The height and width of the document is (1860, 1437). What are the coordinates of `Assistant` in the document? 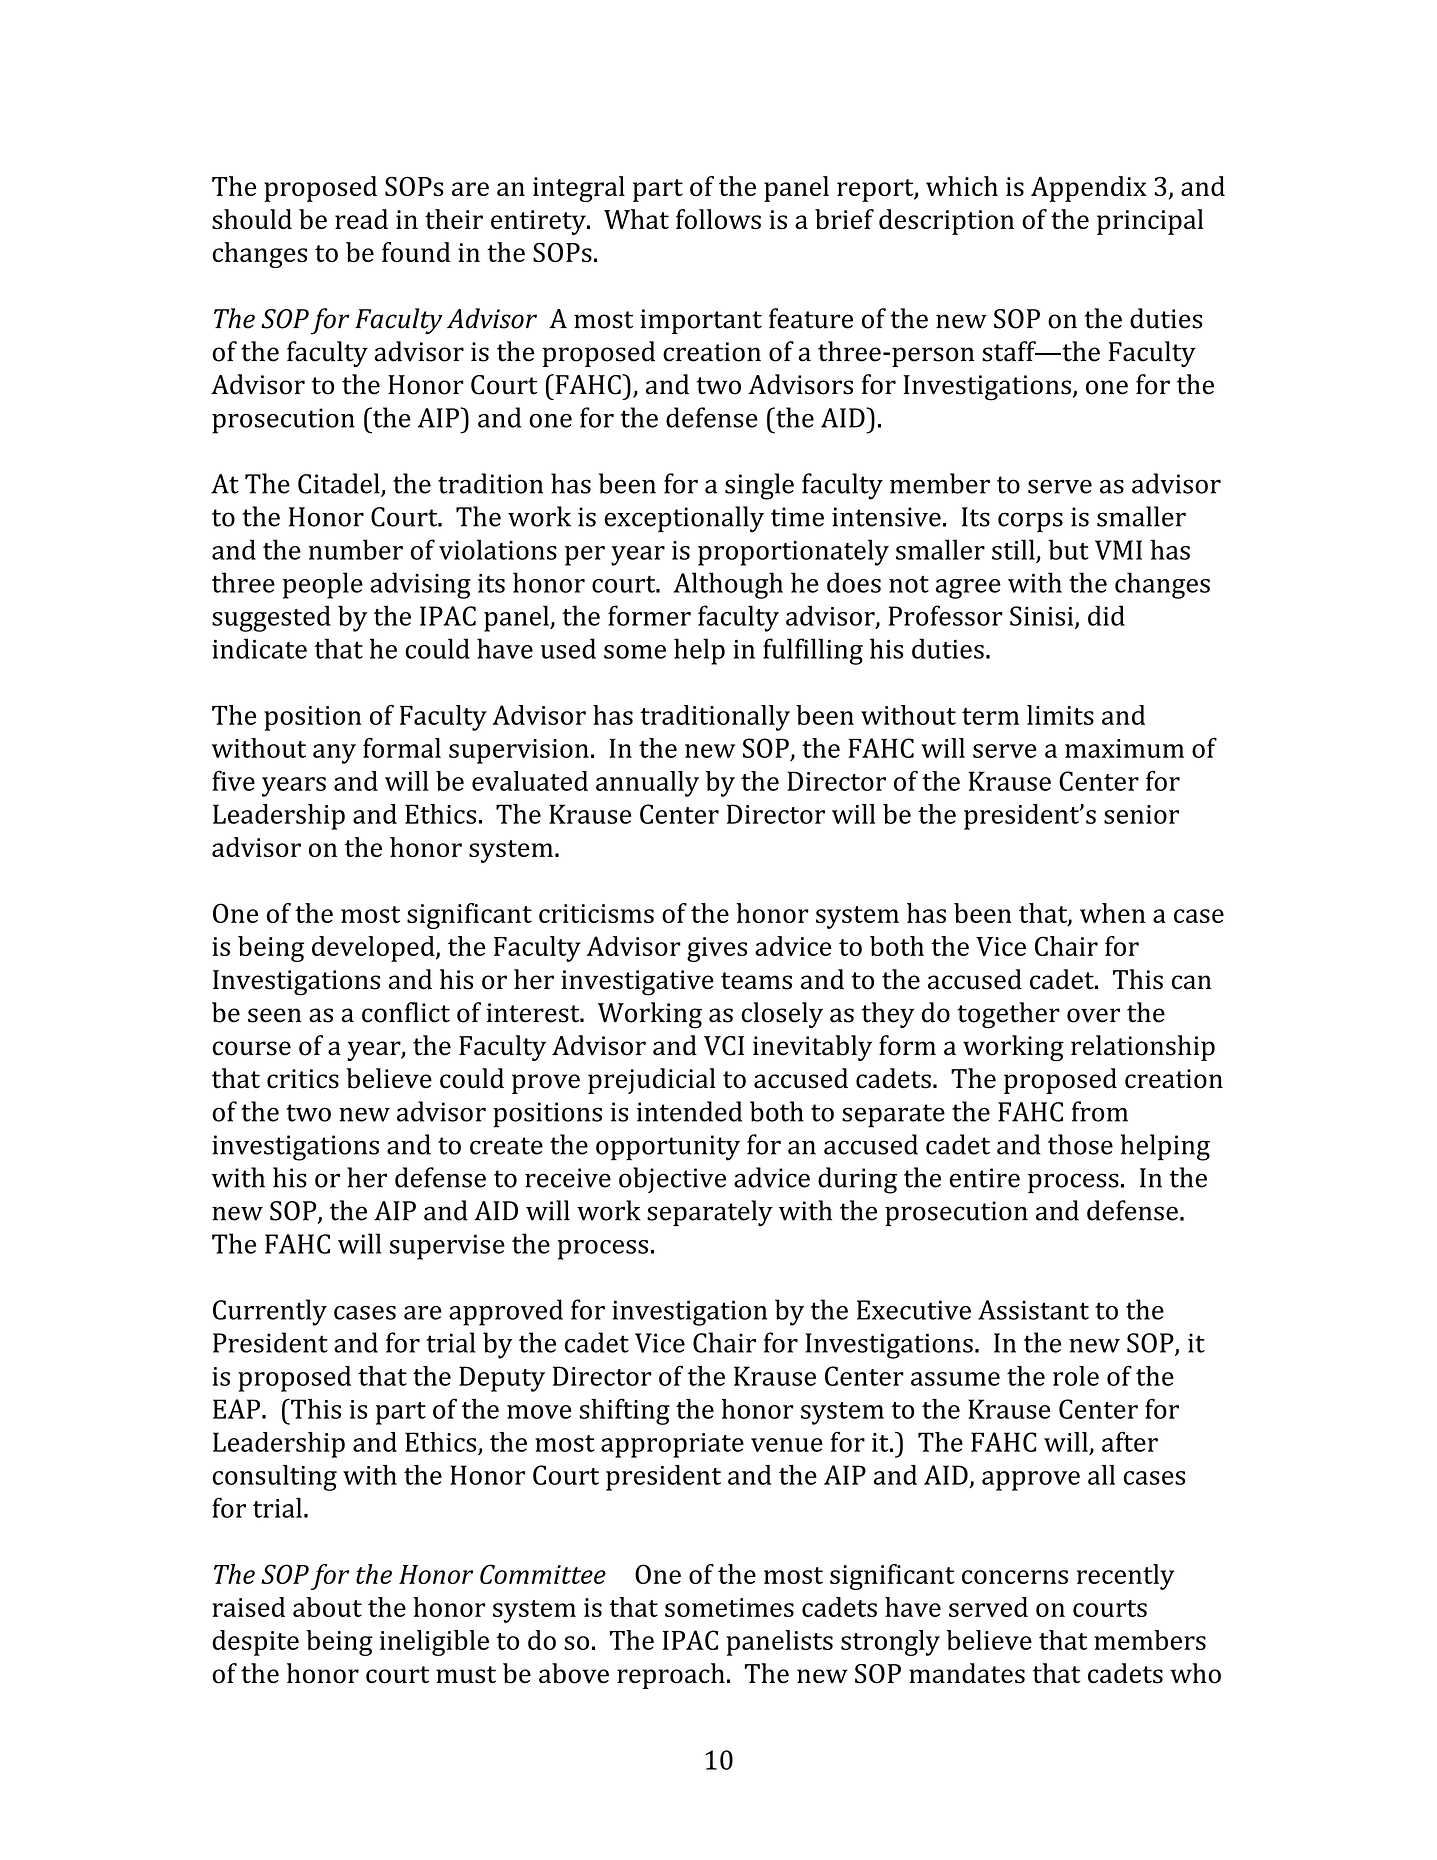 It's located at (1033, 1310).
